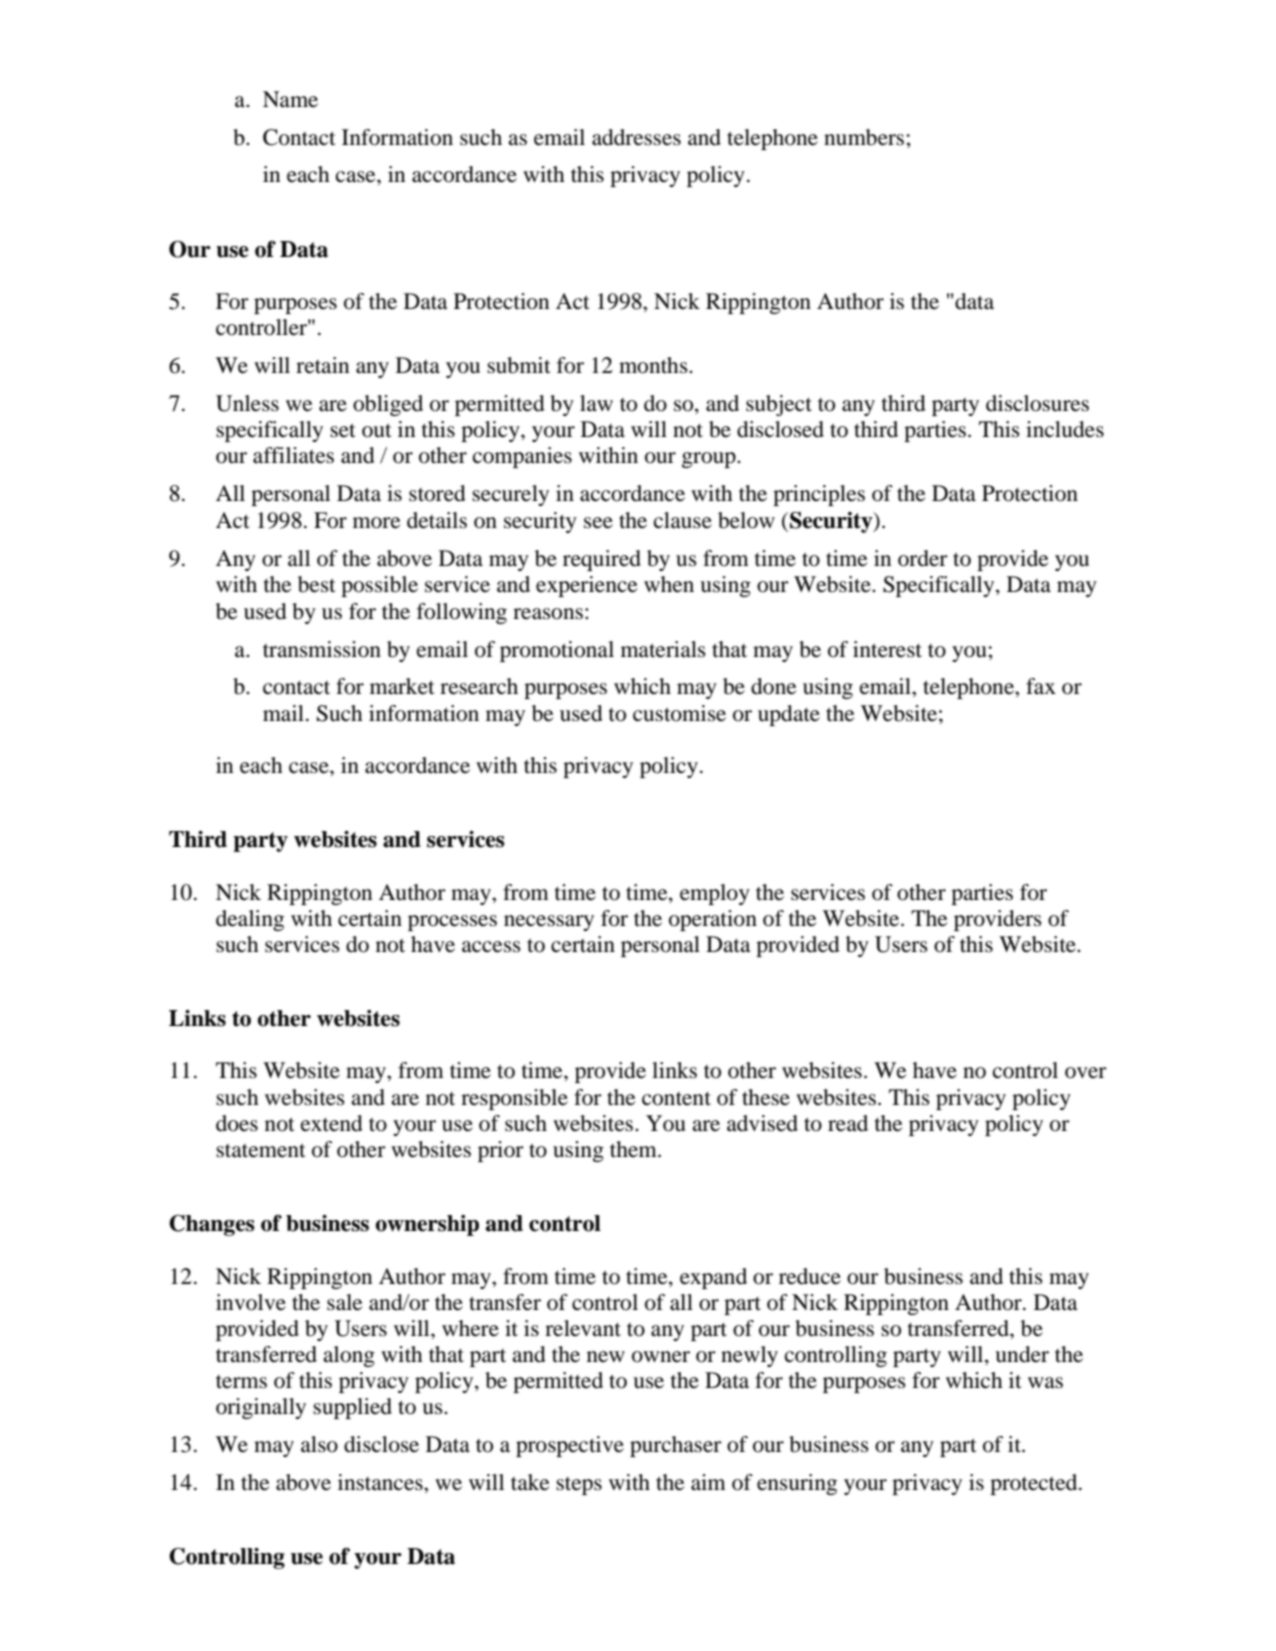 The height and width of the screenshot is (1651, 1276). I want to click on Name, so click(290, 99).
